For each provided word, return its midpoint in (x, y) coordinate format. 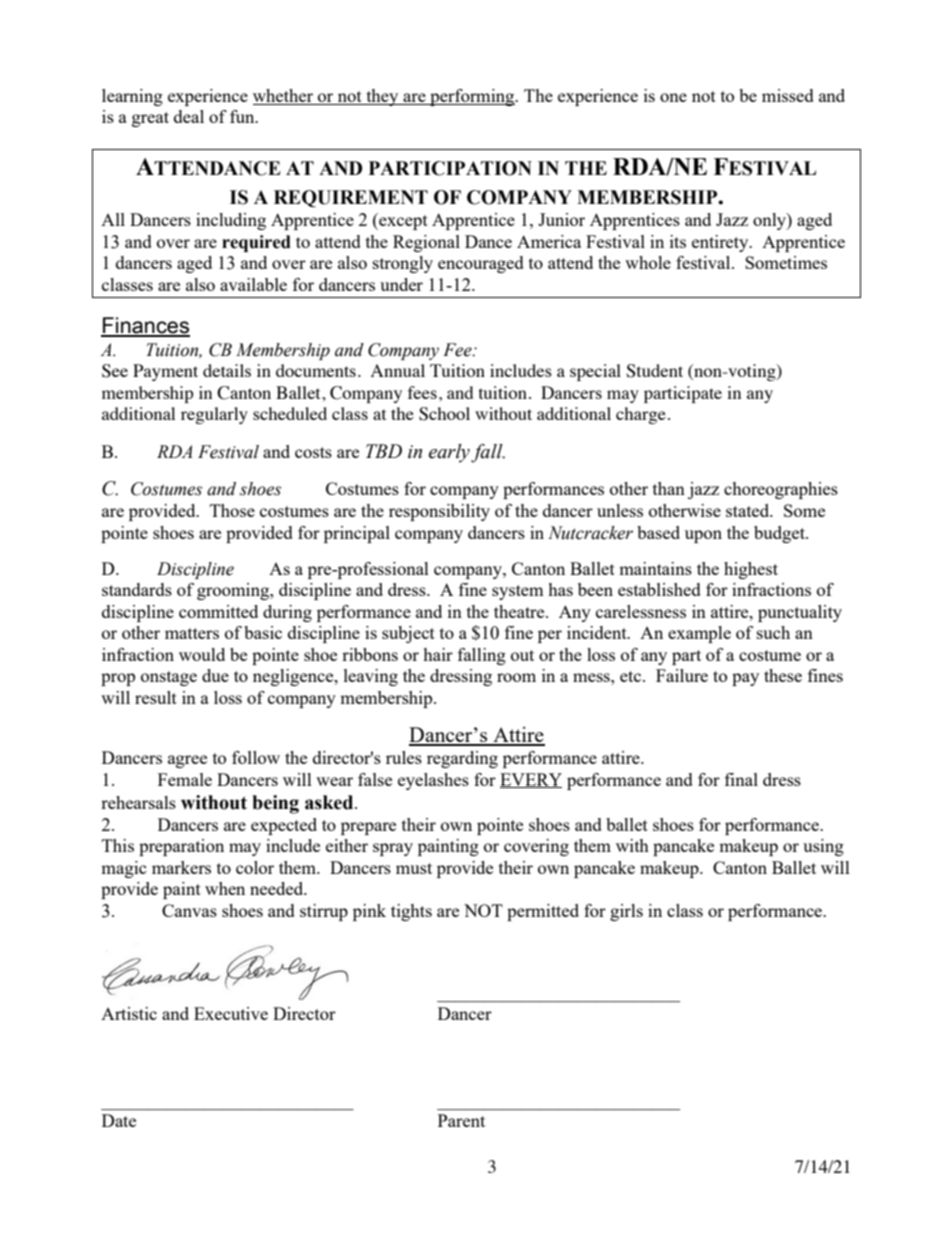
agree (187, 761)
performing (472, 97)
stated (749, 510)
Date (119, 1120)
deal (189, 116)
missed (788, 95)
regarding (462, 759)
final (741, 779)
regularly (214, 415)
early (450, 453)
